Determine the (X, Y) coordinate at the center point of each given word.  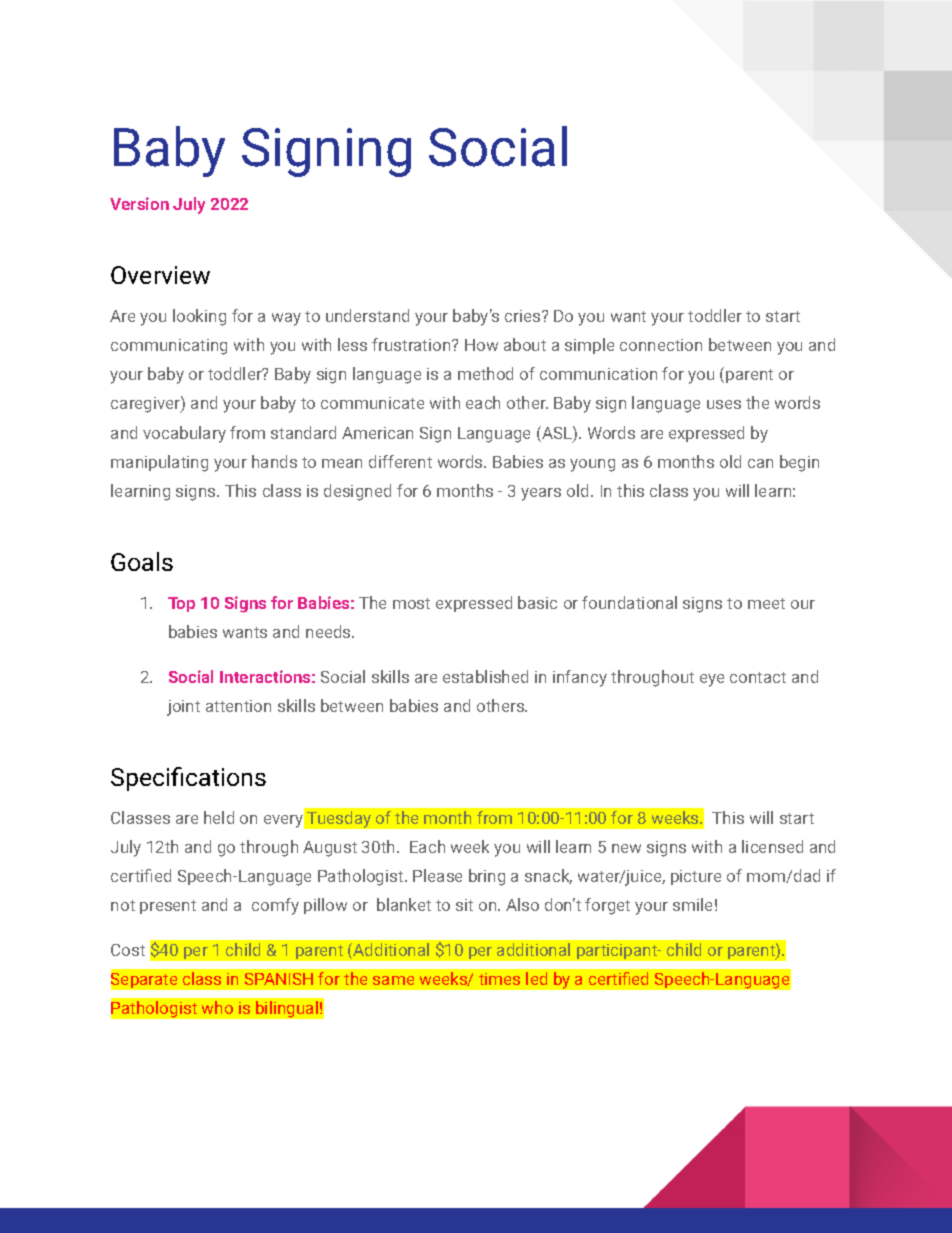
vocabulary (184, 434)
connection (661, 345)
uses (724, 404)
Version (139, 203)
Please (437, 875)
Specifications (188, 779)
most (411, 603)
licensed (772, 846)
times (499, 979)
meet (766, 603)
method (485, 373)
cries (524, 316)
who (217, 1007)
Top (181, 604)
